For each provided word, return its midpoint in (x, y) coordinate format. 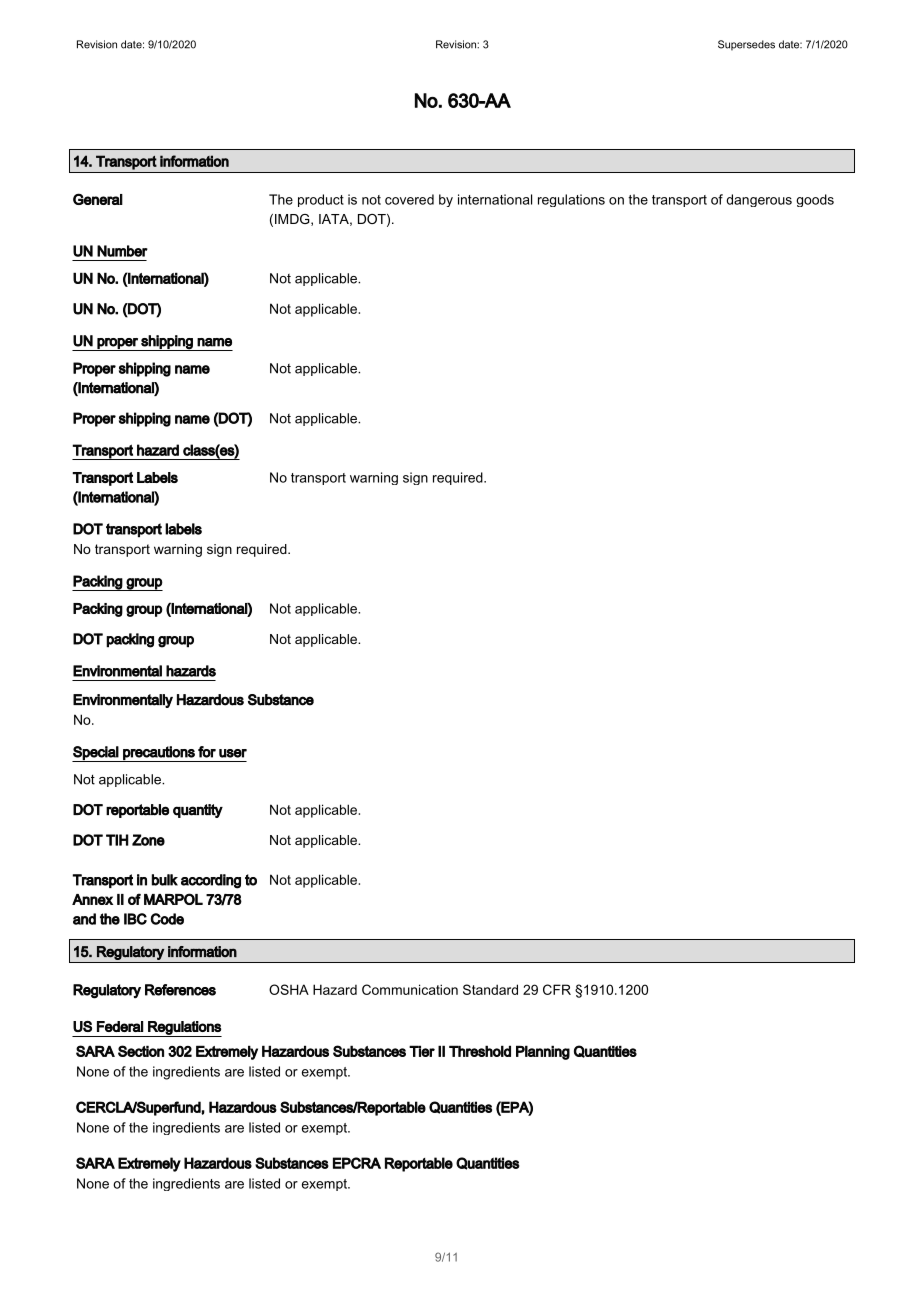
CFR (557, 989)
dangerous (759, 200)
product (321, 200)
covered (409, 199)
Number (122, 251)
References (180, 990)
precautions (159, 754)
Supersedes (746, 45)
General (98, 199)
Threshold (480, 1051)
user (233, 753)
